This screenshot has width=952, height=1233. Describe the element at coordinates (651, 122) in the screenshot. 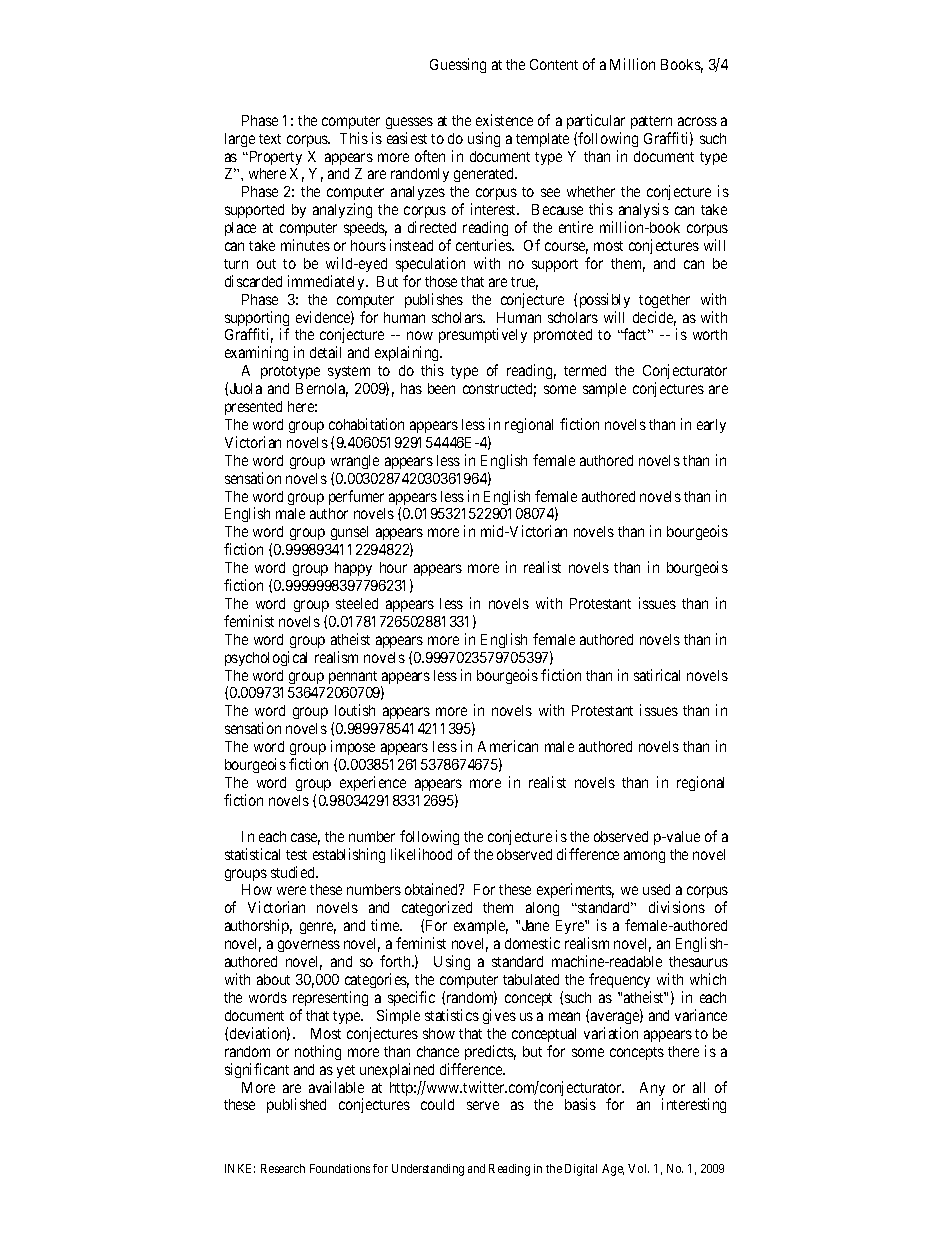

I see `pattern` at that location.
